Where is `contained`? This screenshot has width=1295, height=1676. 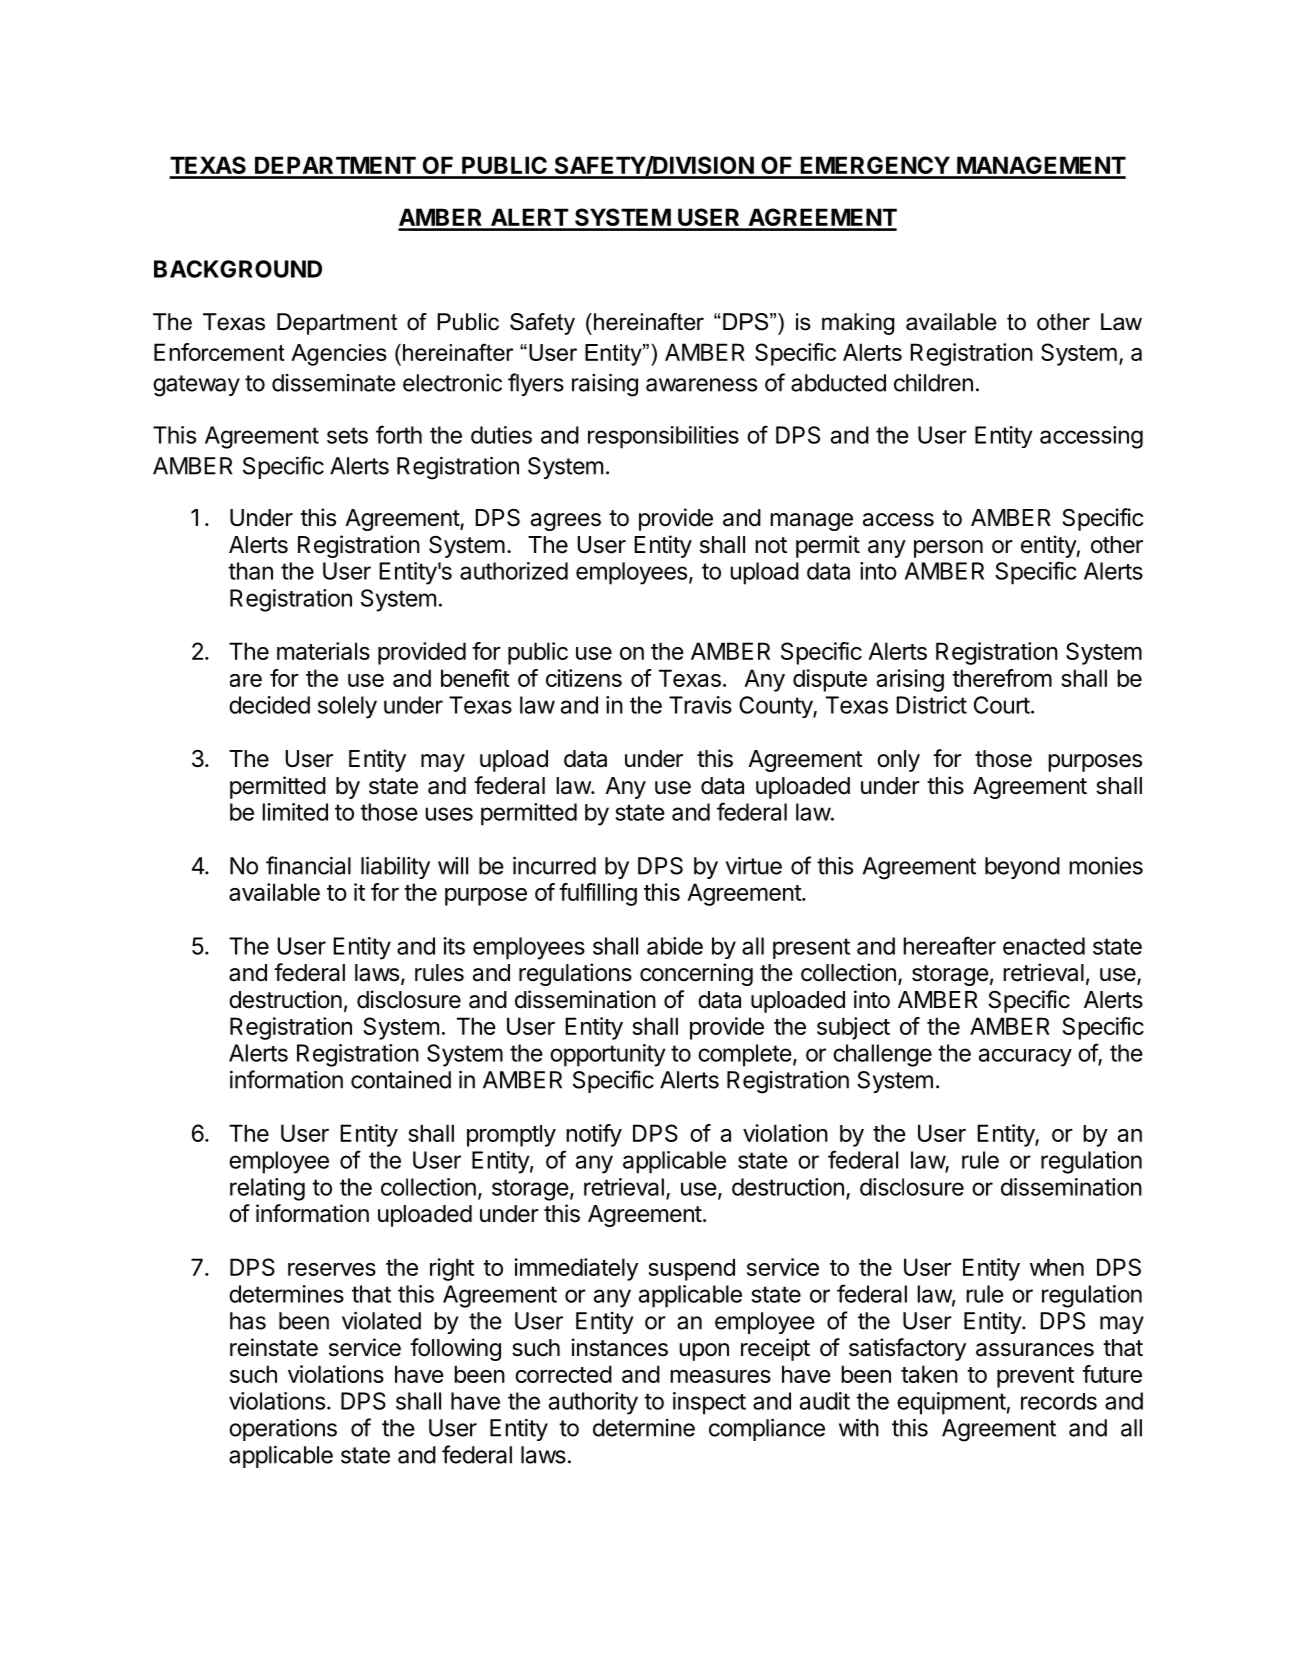 contained is located at coordinates (401, 1080).
